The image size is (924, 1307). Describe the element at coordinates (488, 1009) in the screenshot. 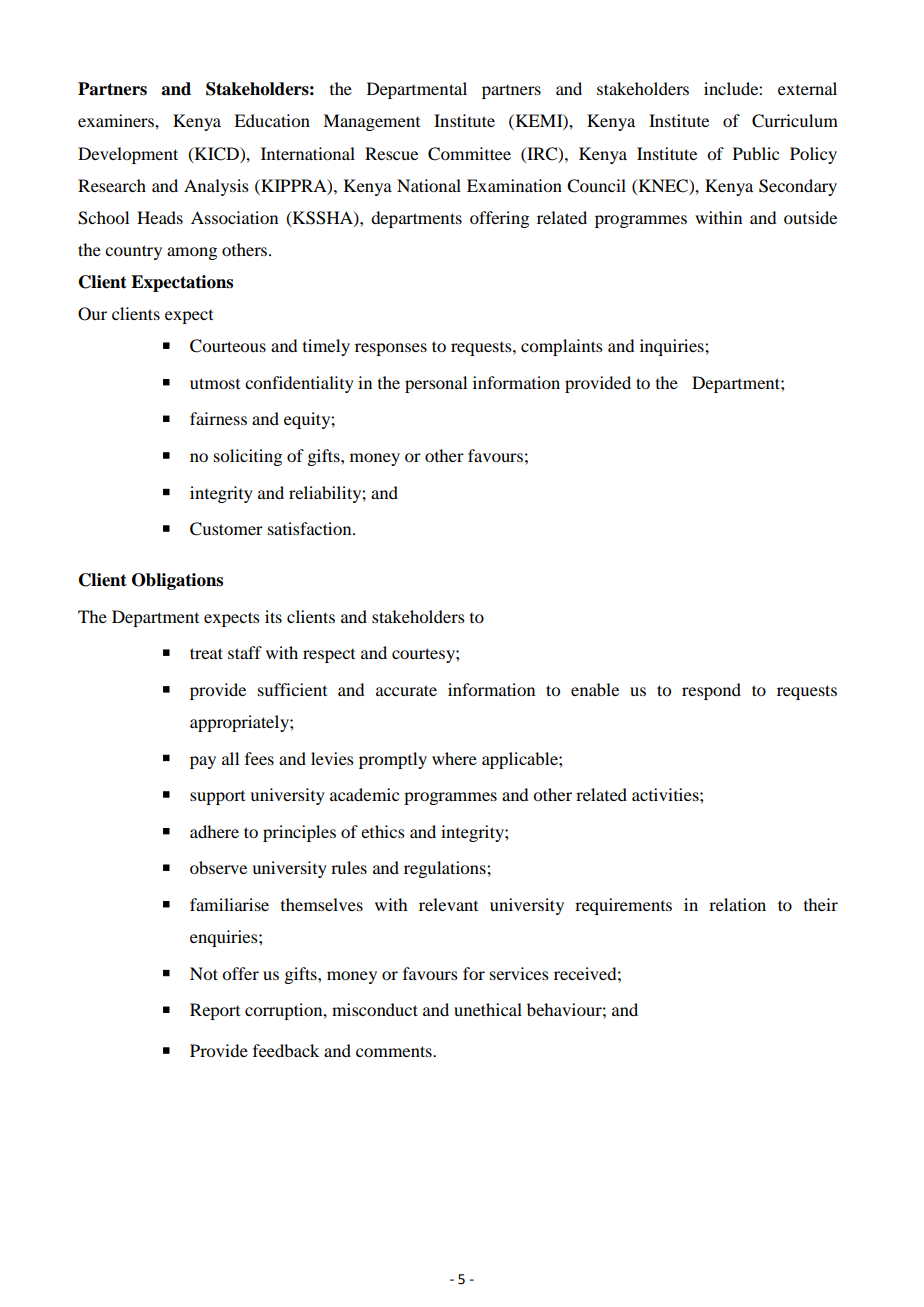

I see `unethical` at that location.
